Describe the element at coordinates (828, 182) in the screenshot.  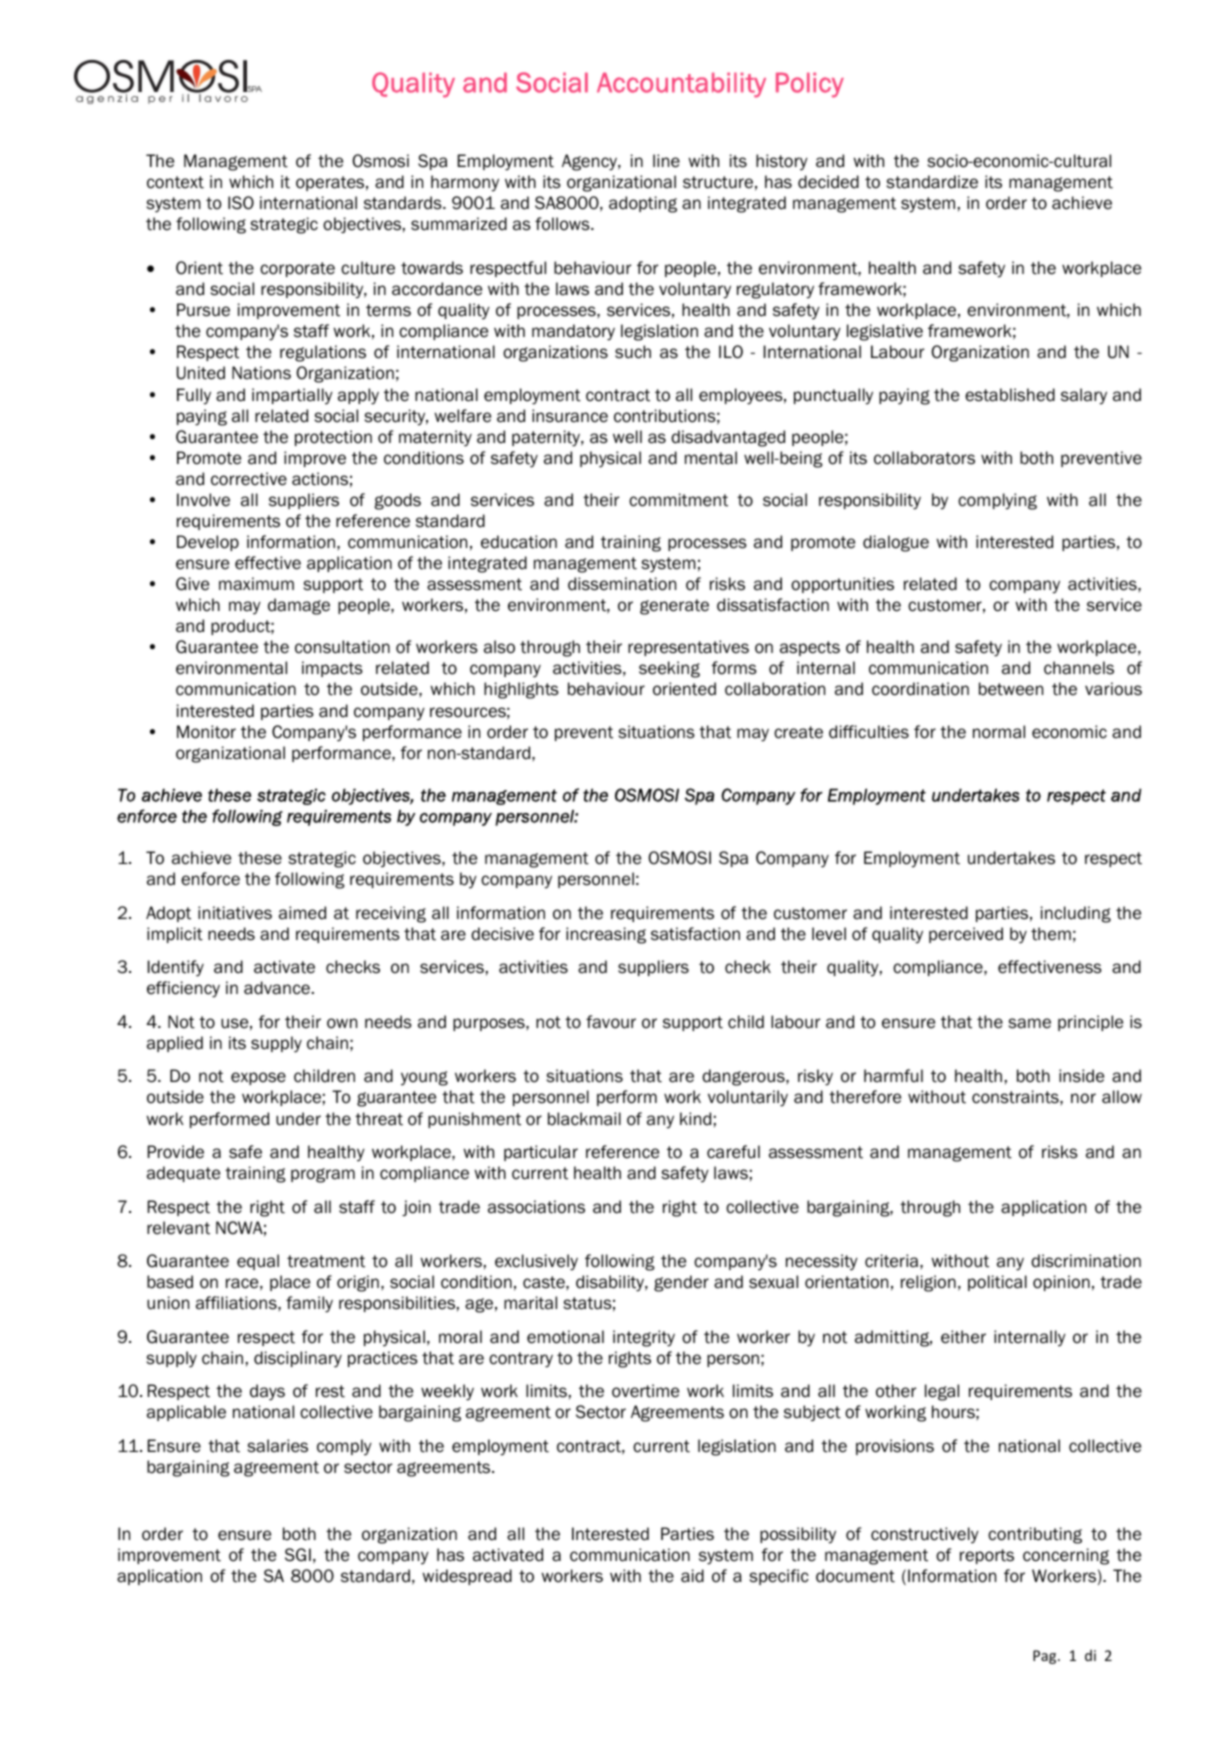
I see `decided` at that location.
